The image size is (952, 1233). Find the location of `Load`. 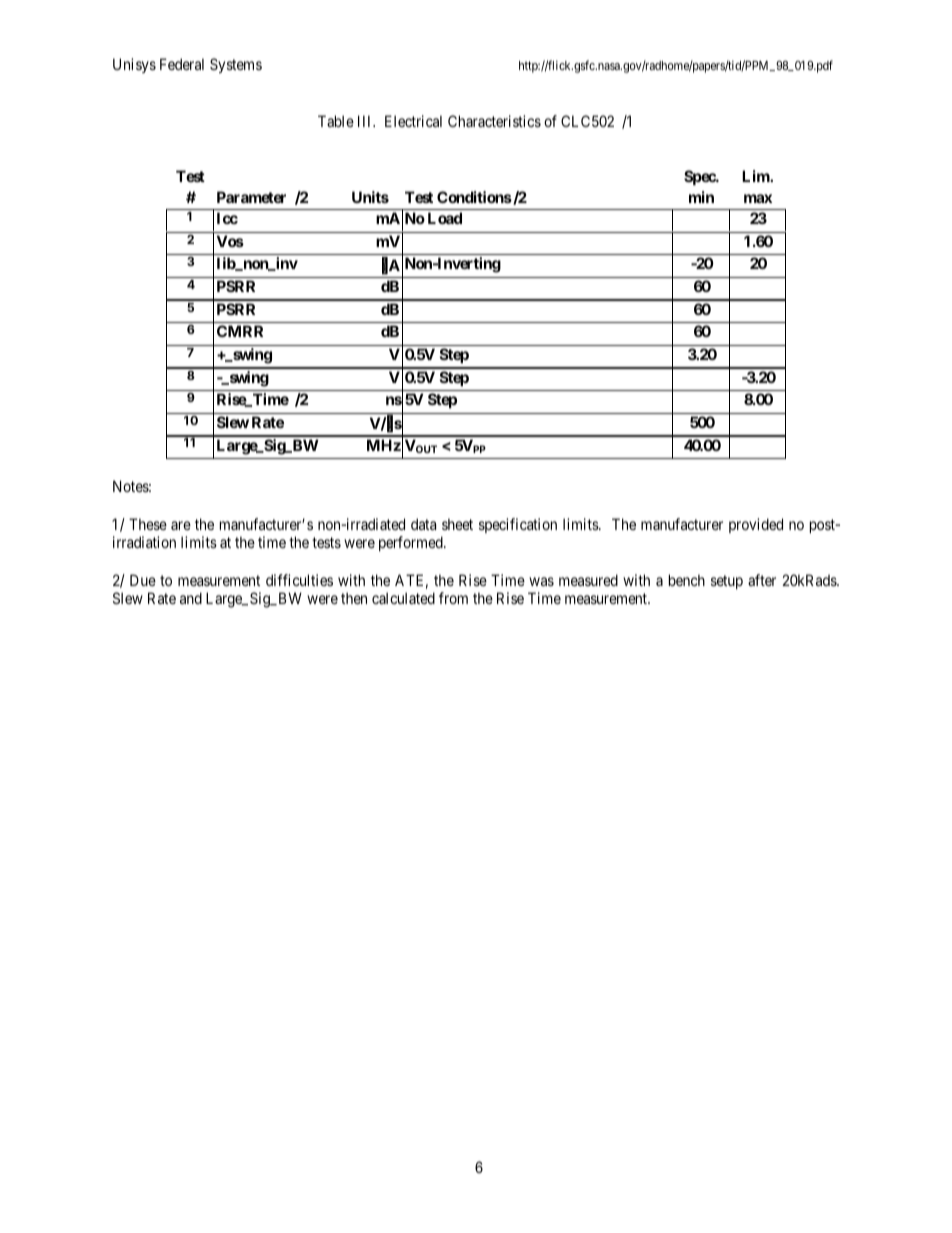

Load is located at coordinates (445, 218).
